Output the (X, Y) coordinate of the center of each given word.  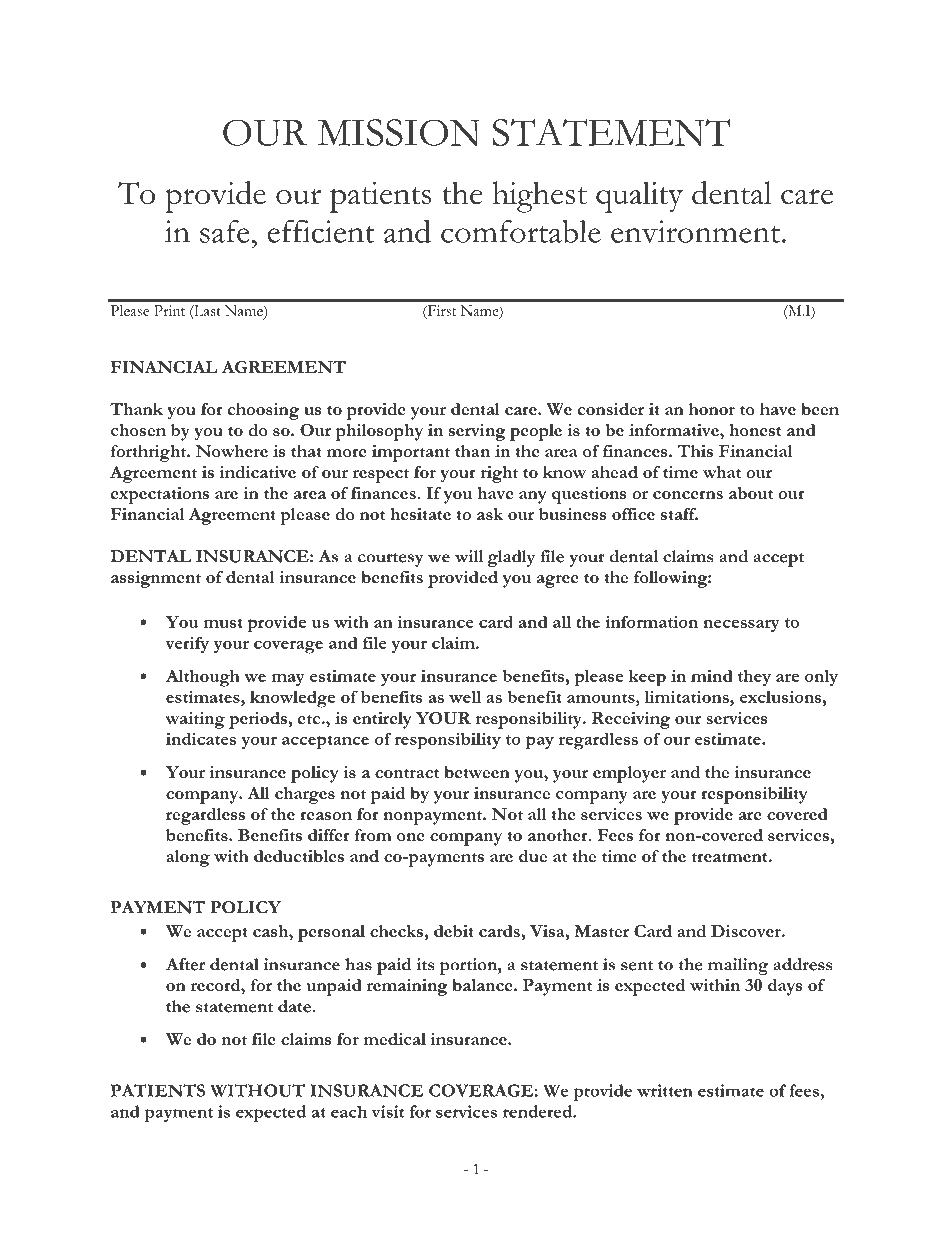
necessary (741, 625)
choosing (263, 411)
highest (539, 197)
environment (697, 231)
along (188, 858)
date (295, 1006)
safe (225, 231)
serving (477, 432)
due (533, 856)
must (223, 623)
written (665, 1090)
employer (629, 774)
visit (387, 1111)
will (469, 556)
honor (712, 409)
